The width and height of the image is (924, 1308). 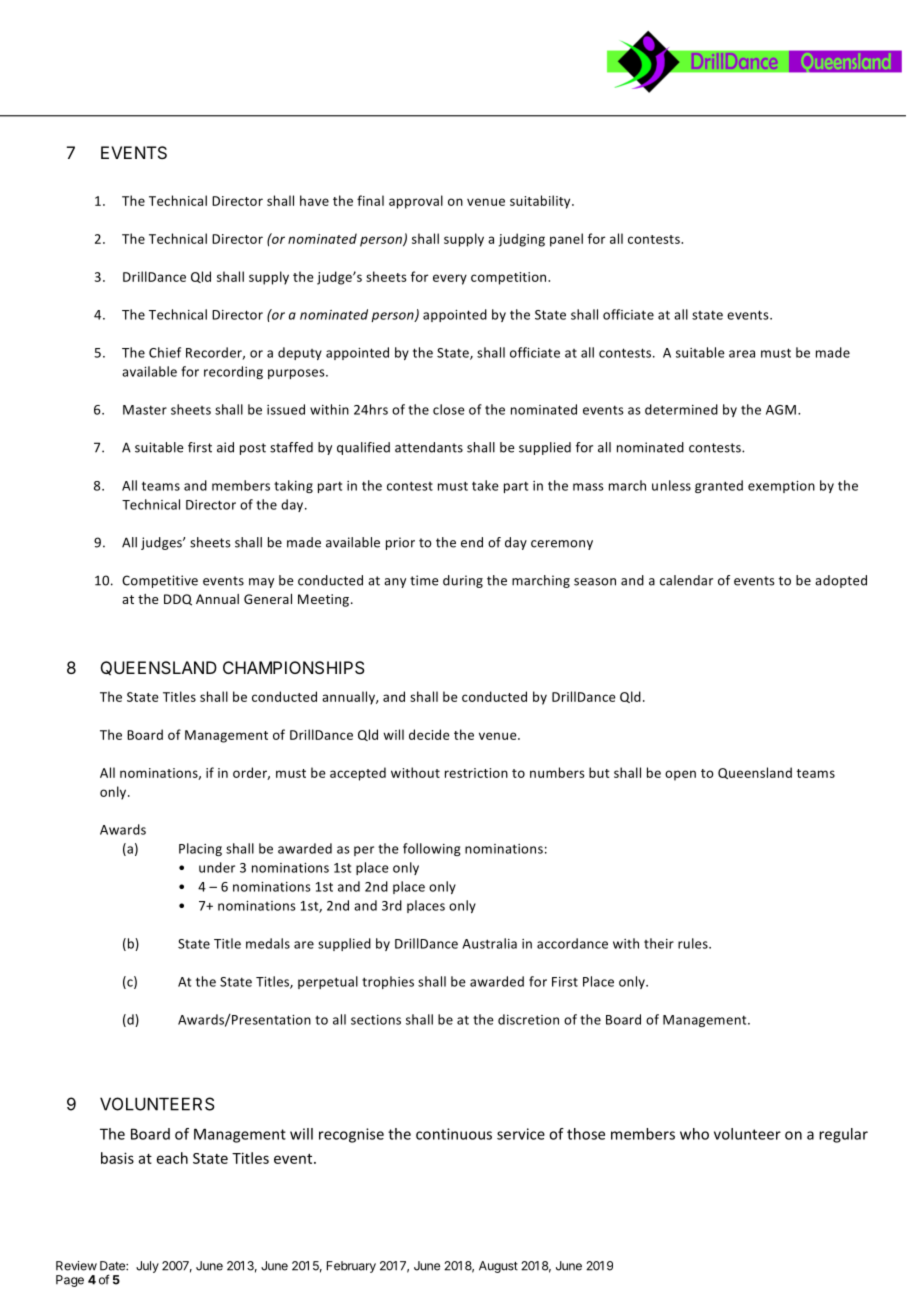 What do you see at coordinates (416, 202) in the image?
I see `approval` at bounding box center [416, 202].
